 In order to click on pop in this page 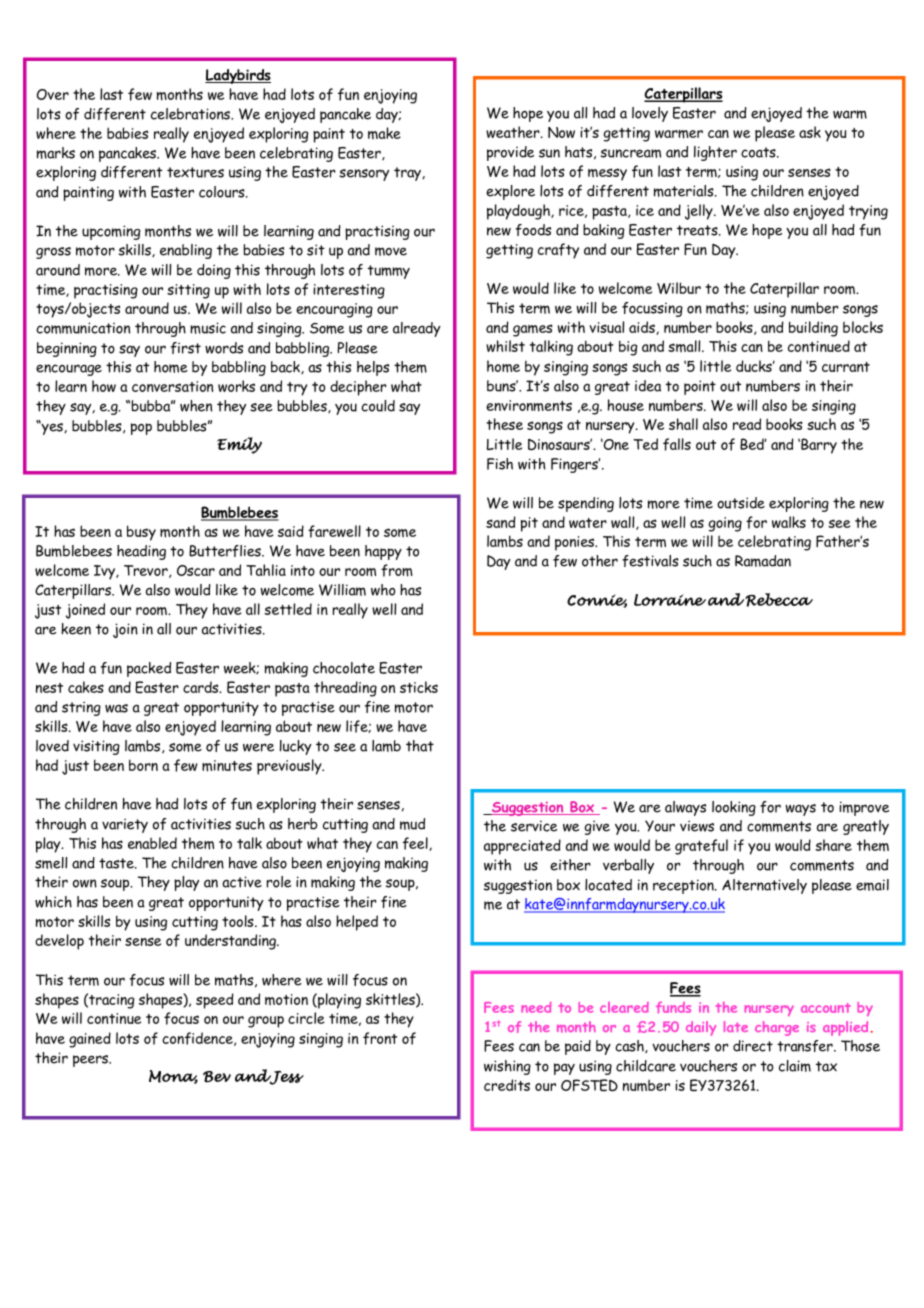, I will do `click(141, 429)`.
